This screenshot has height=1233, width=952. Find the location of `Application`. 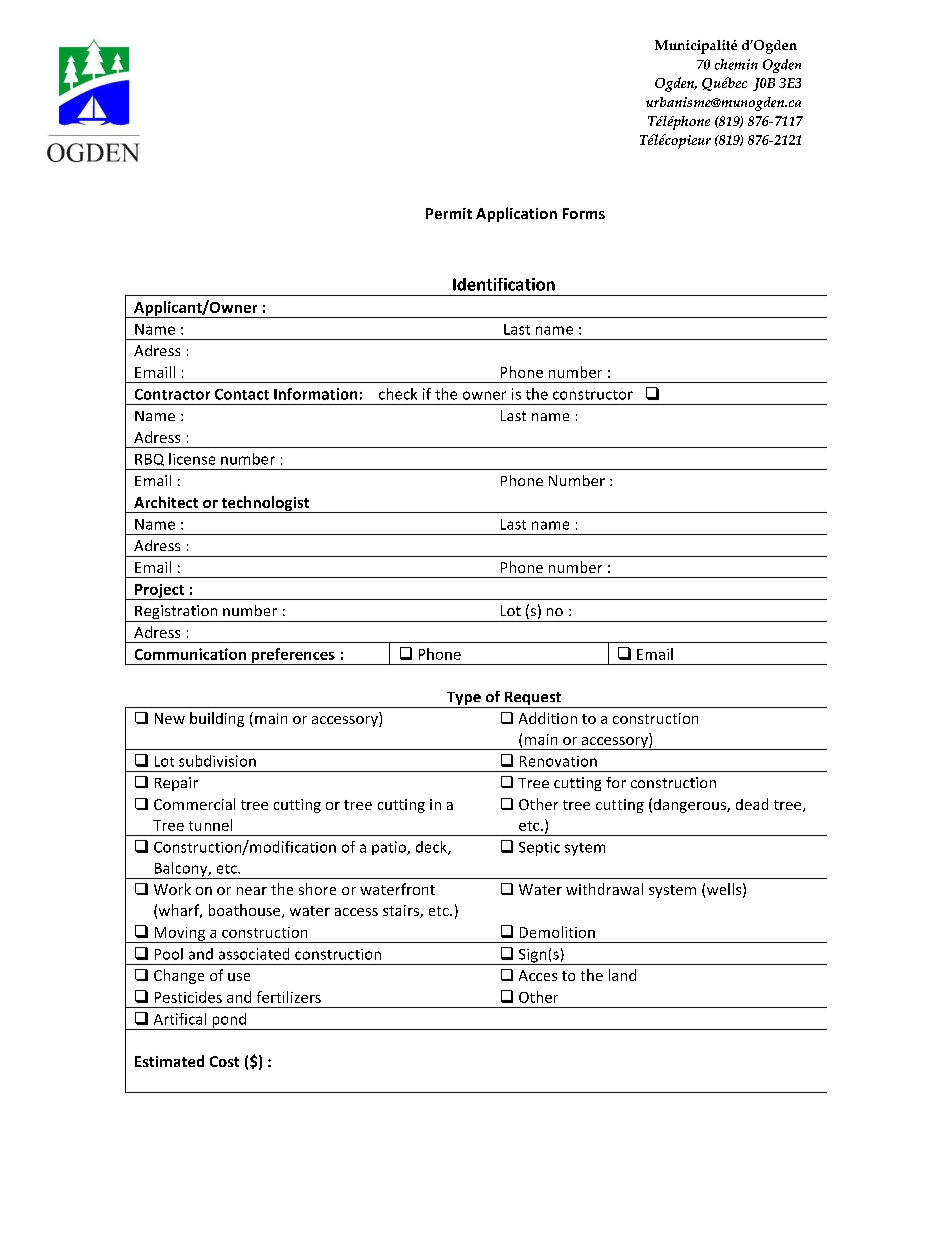

Application is located at coordinates (516, 214).
